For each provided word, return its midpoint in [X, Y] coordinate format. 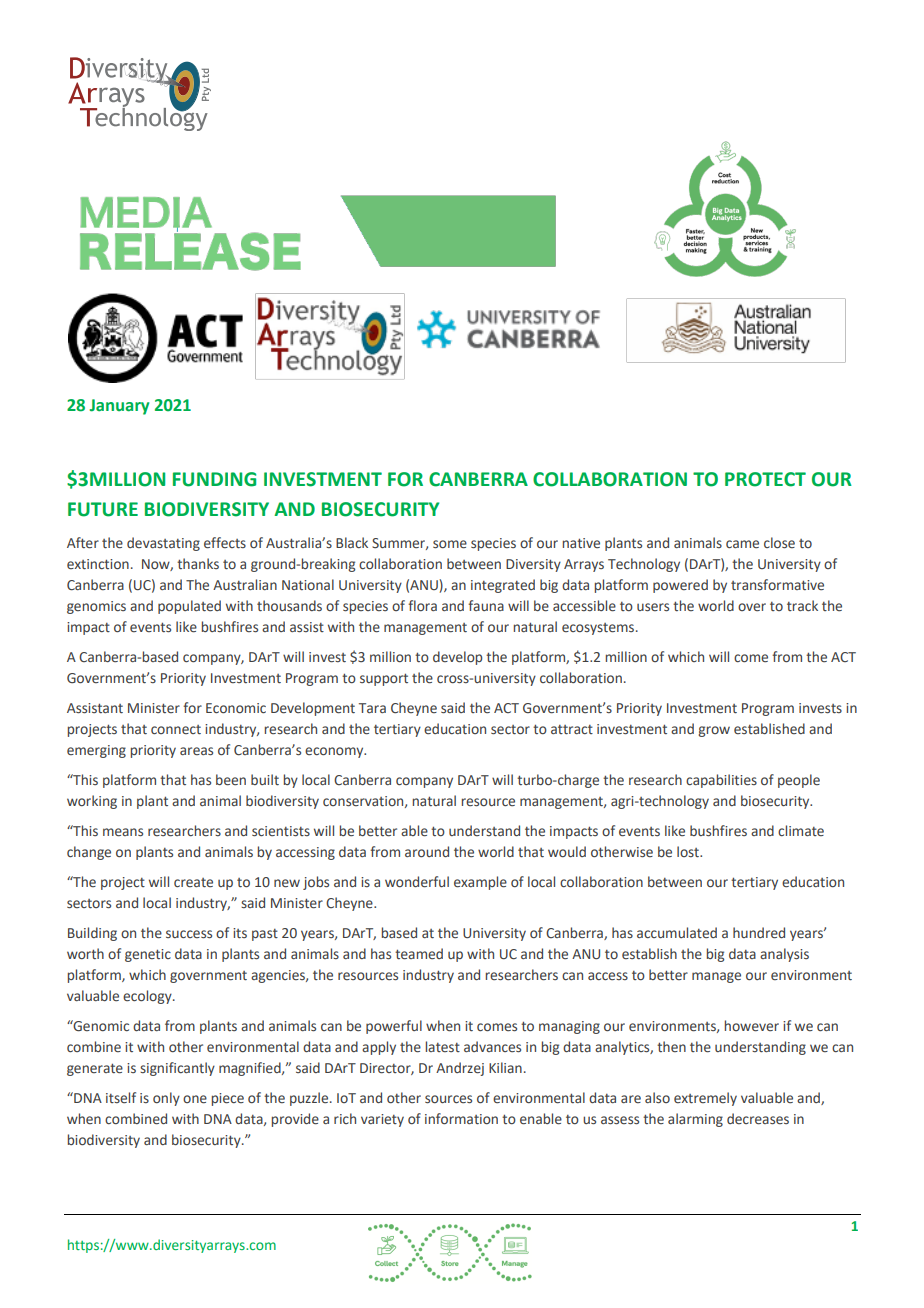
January [119, 407]
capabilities [721, 781]
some [450, 544]
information [461, 1118]
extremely [705, 1099]
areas [196, 751]
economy [335, 752]
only [166, 1099]
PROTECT [765, 479]
